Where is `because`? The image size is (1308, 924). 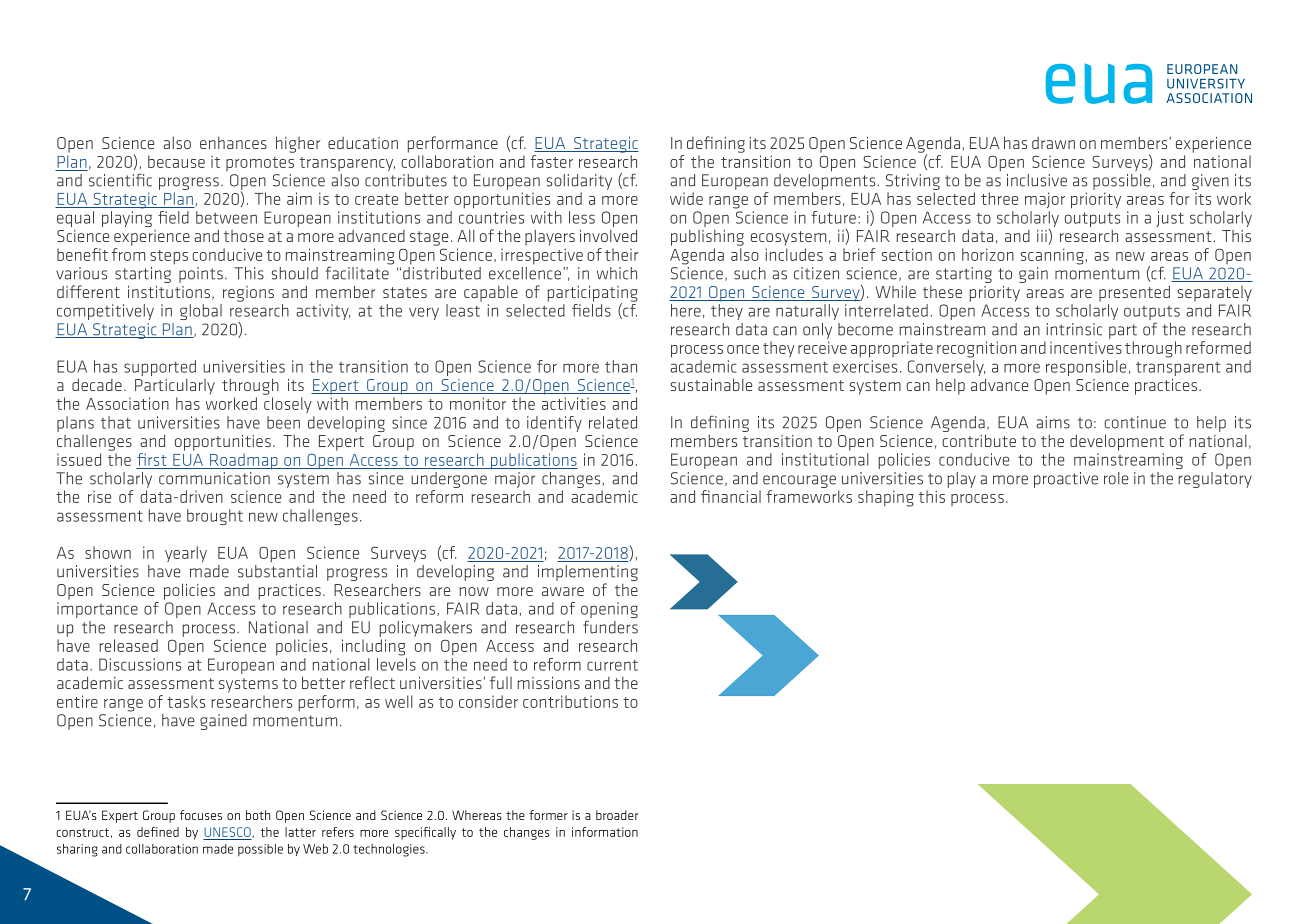
because is located at coordinates (176, 161).
